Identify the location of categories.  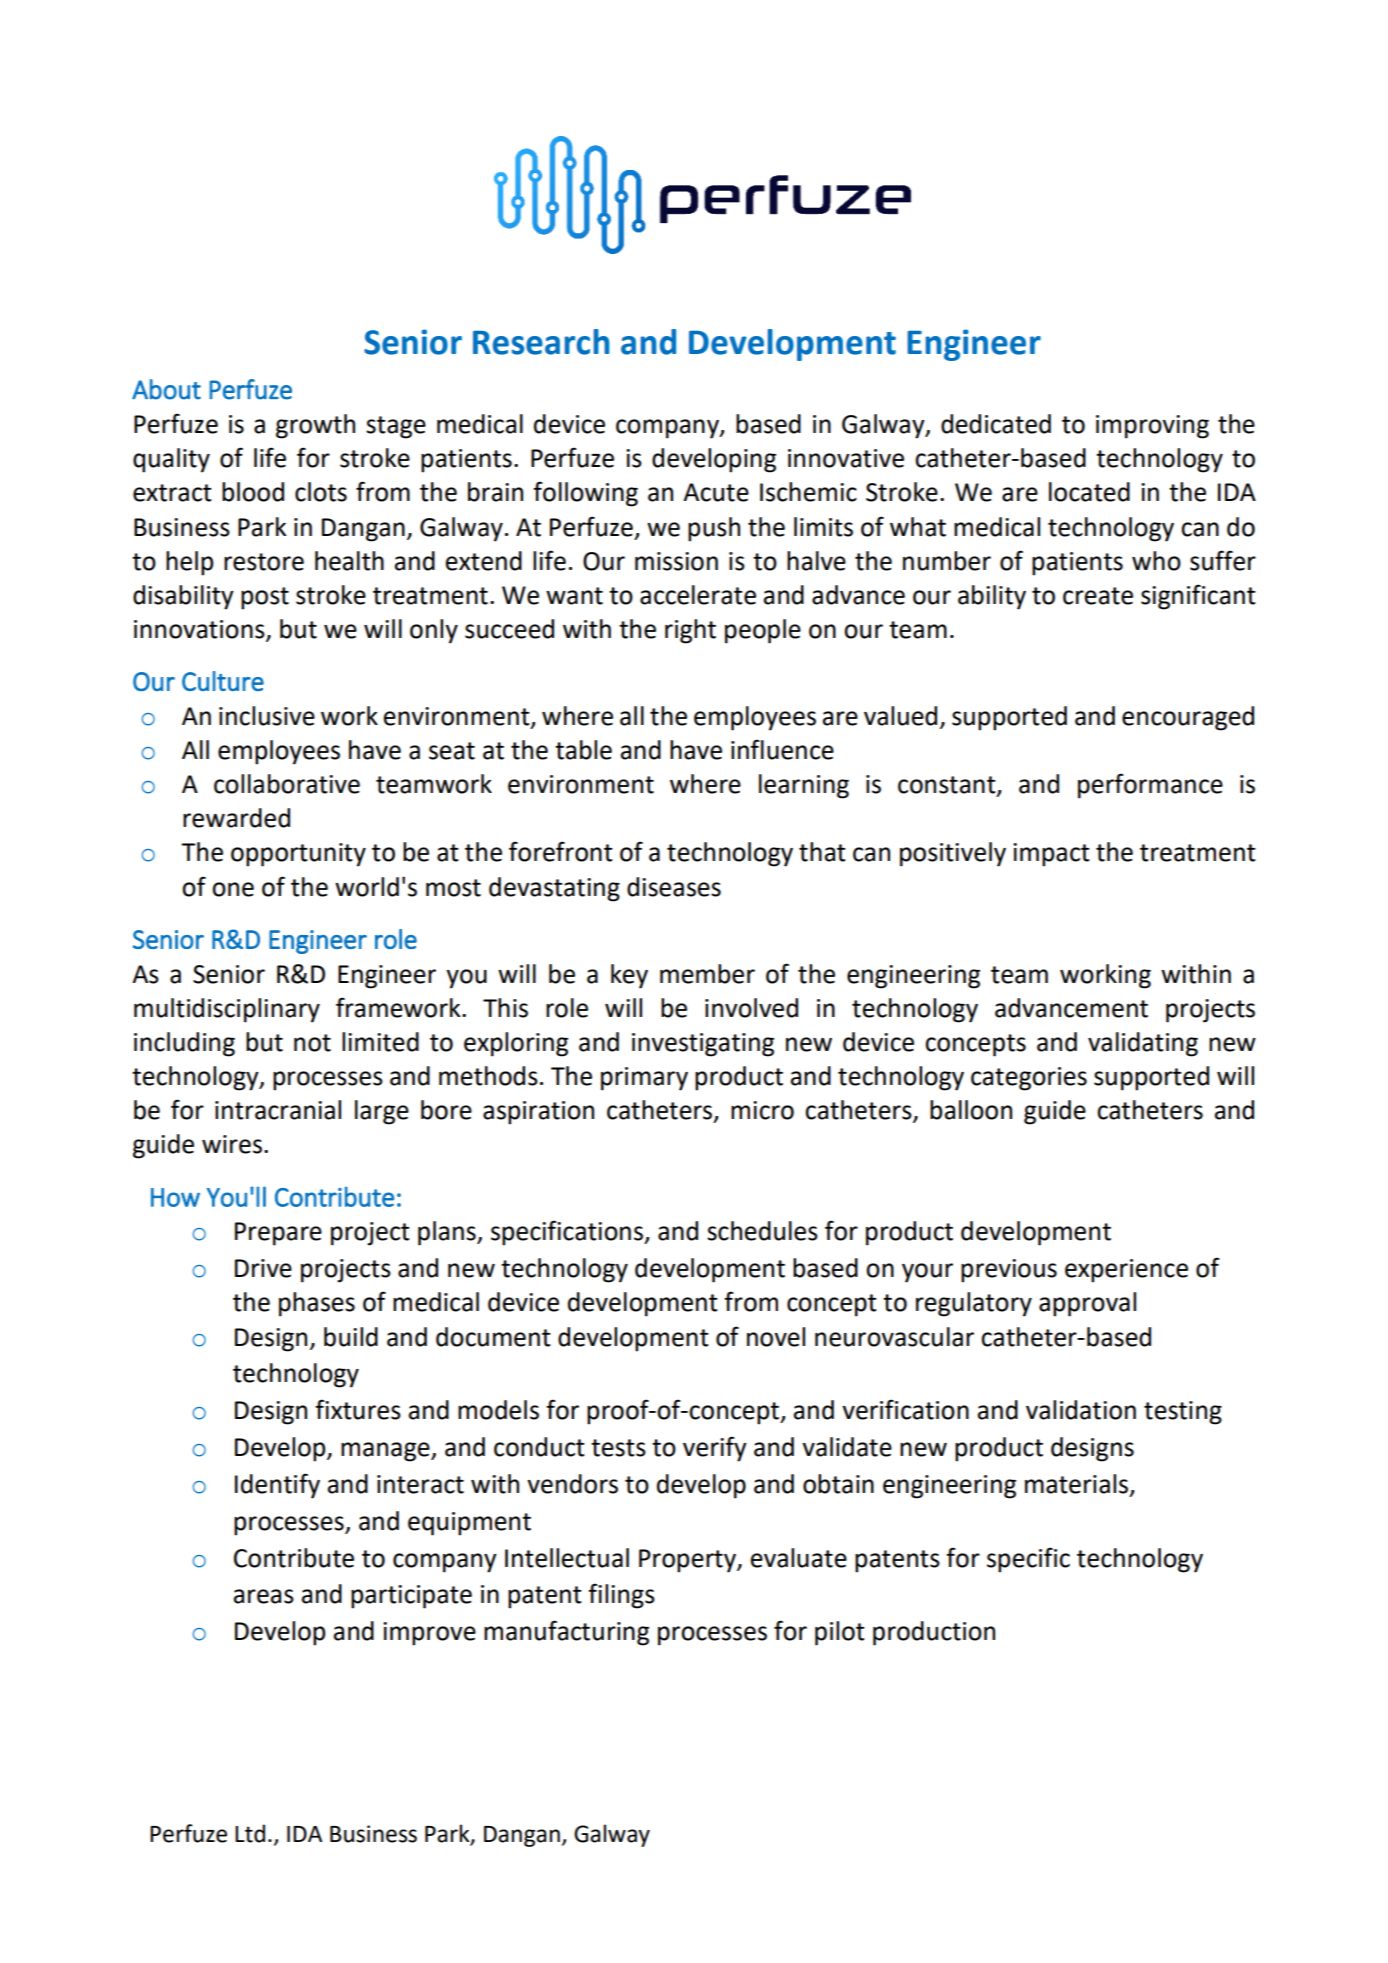
(1029, 1079).
